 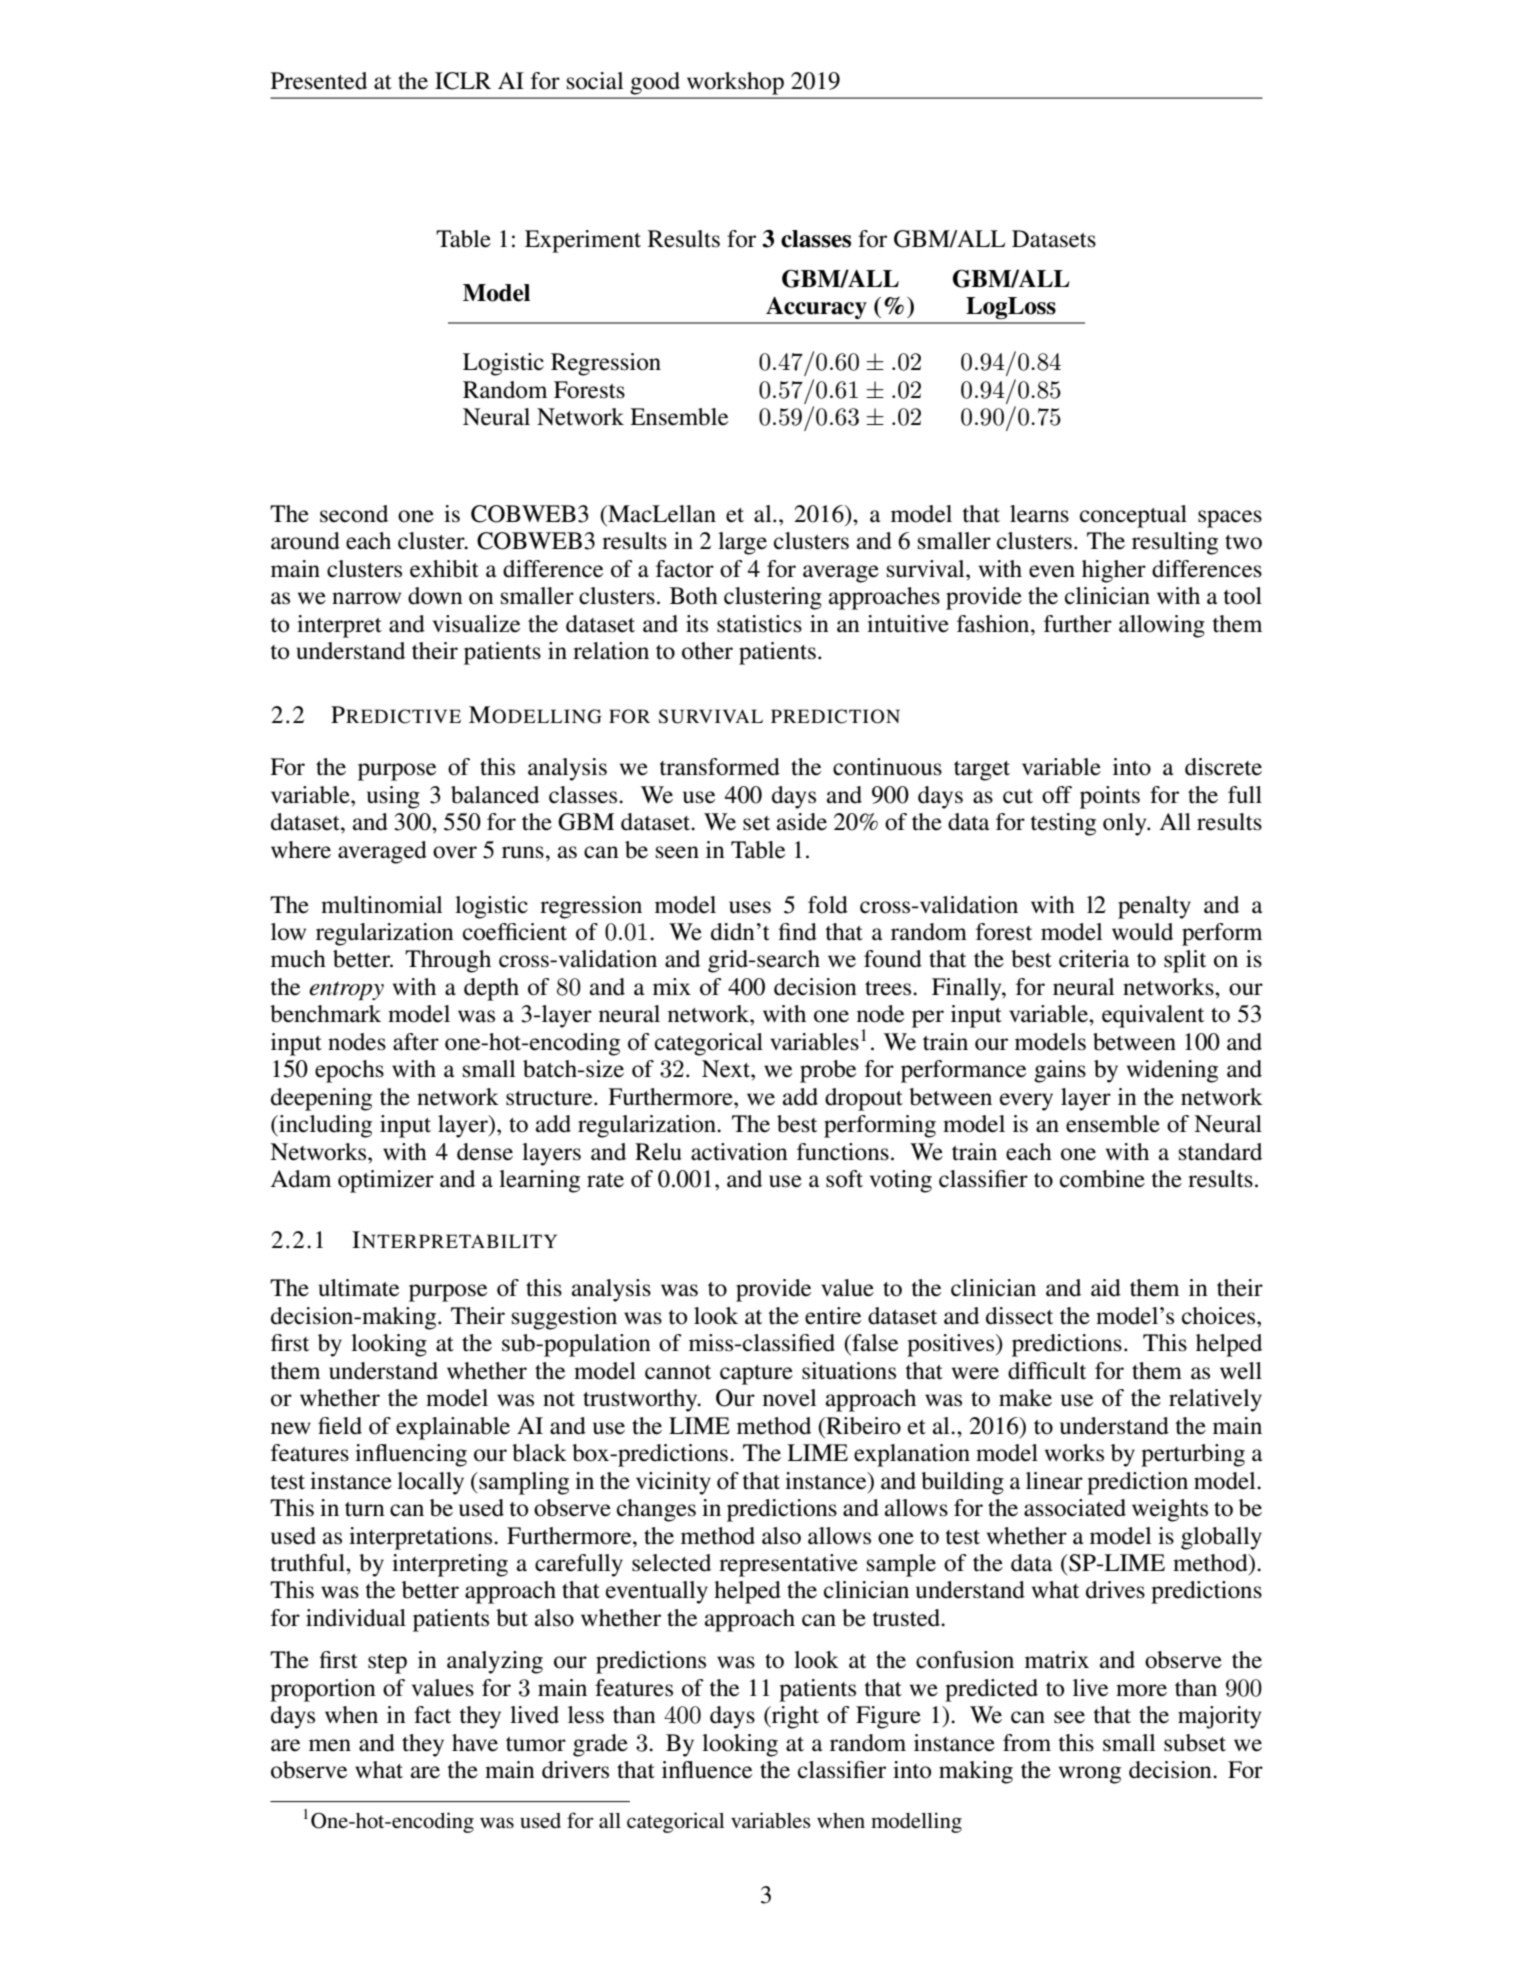 What do you see at coordinates (386, 1181) in the image?
I see `optimizer` at bounding box center [386, 1181].
